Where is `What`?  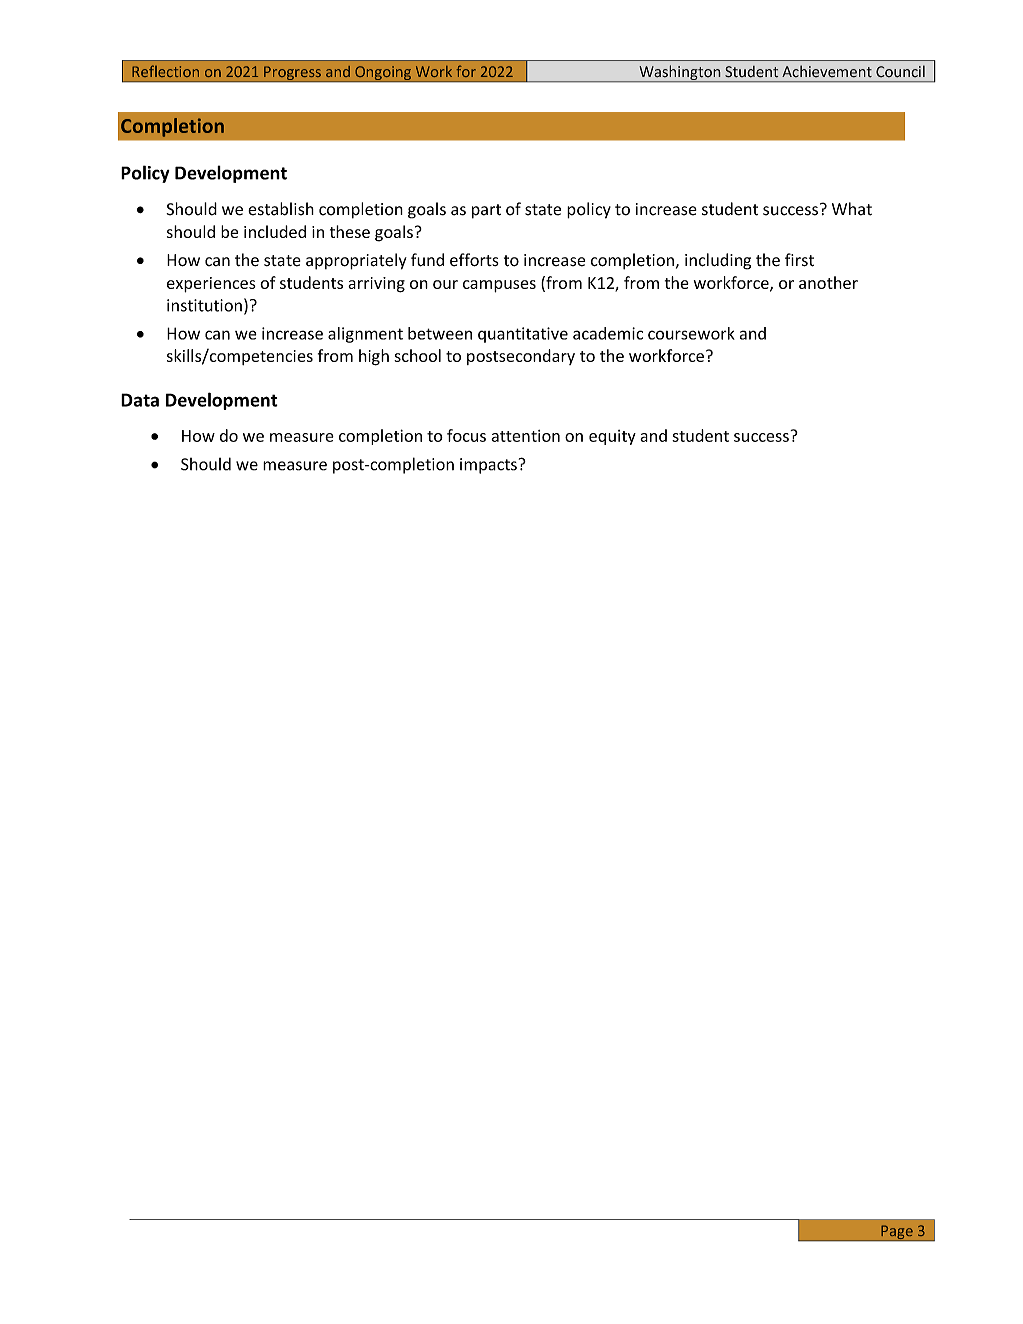 What is located at coordinates (852, 209).
